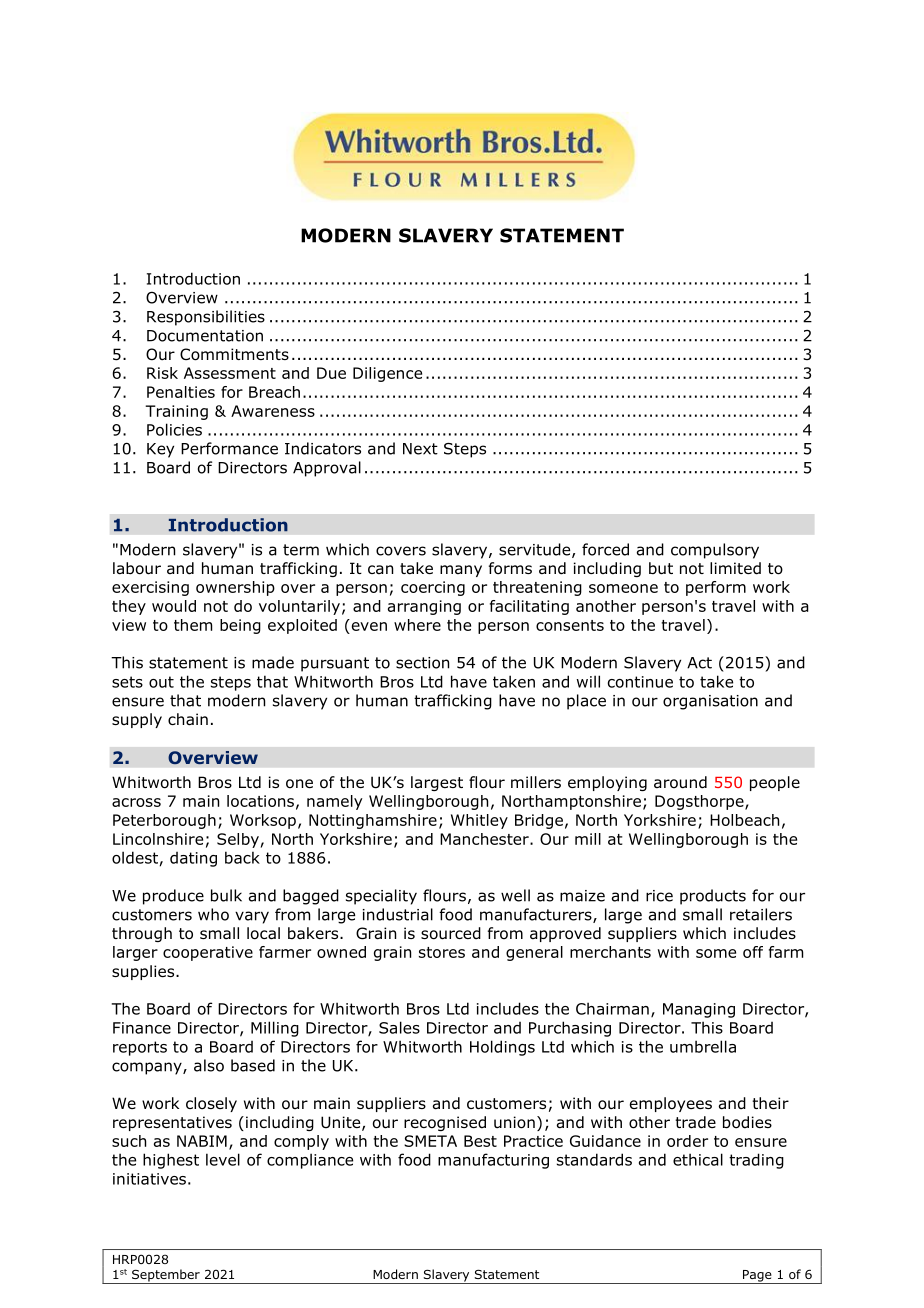 This document has height=1308, width=924. Describe the element at coordinates (451, 933) in the document. I see `sourced` at that location.
